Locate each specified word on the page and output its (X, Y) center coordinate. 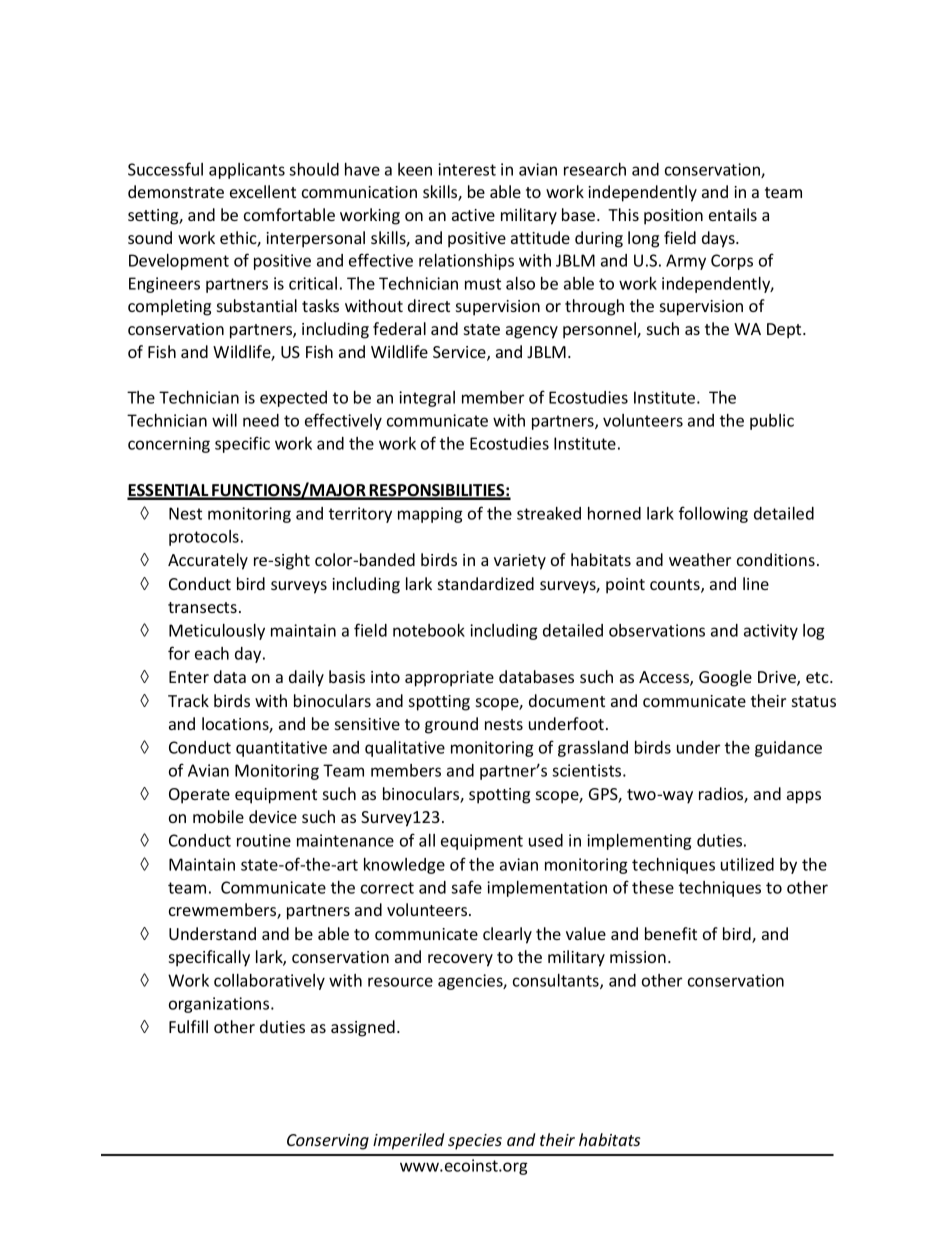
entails (733, 214)
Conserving (328, 1142)
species (475, 1142)
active (473, 215)
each (212, 653)
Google (725, 678)
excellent (263, 191)
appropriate (449, 679)
